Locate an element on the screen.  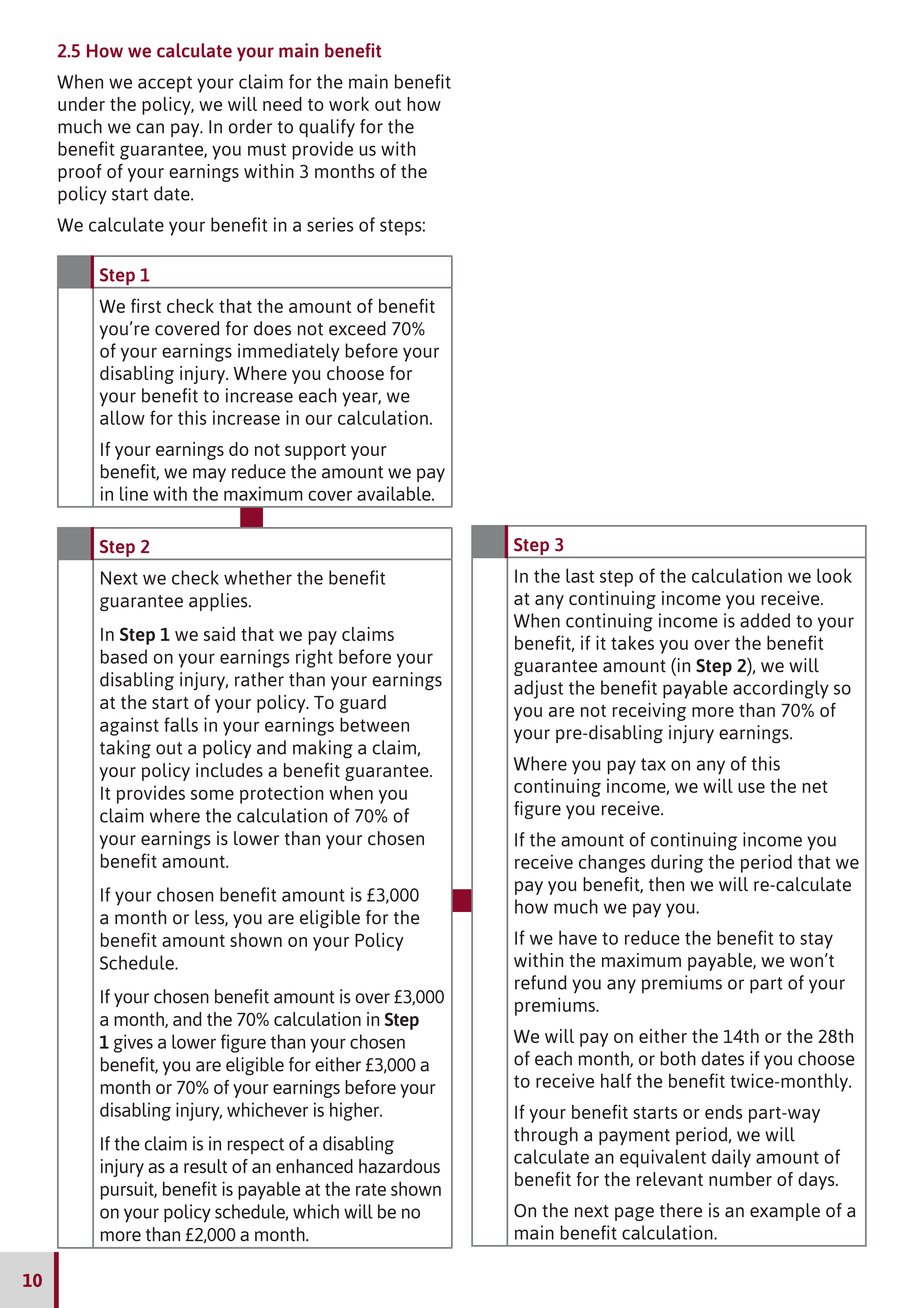
refund is located at coordinates (541, 982).
